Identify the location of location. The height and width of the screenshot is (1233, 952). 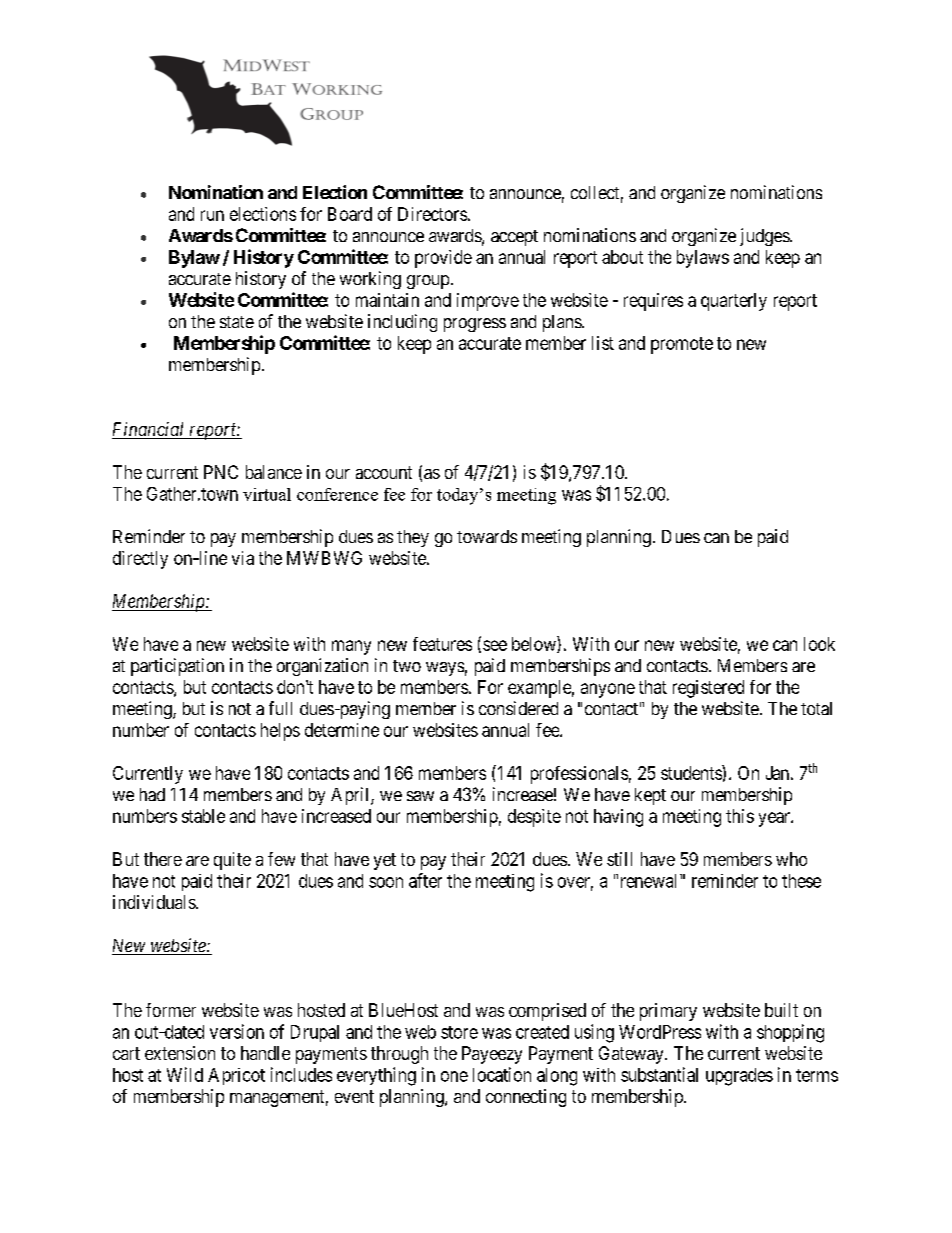
(502, 1074).
